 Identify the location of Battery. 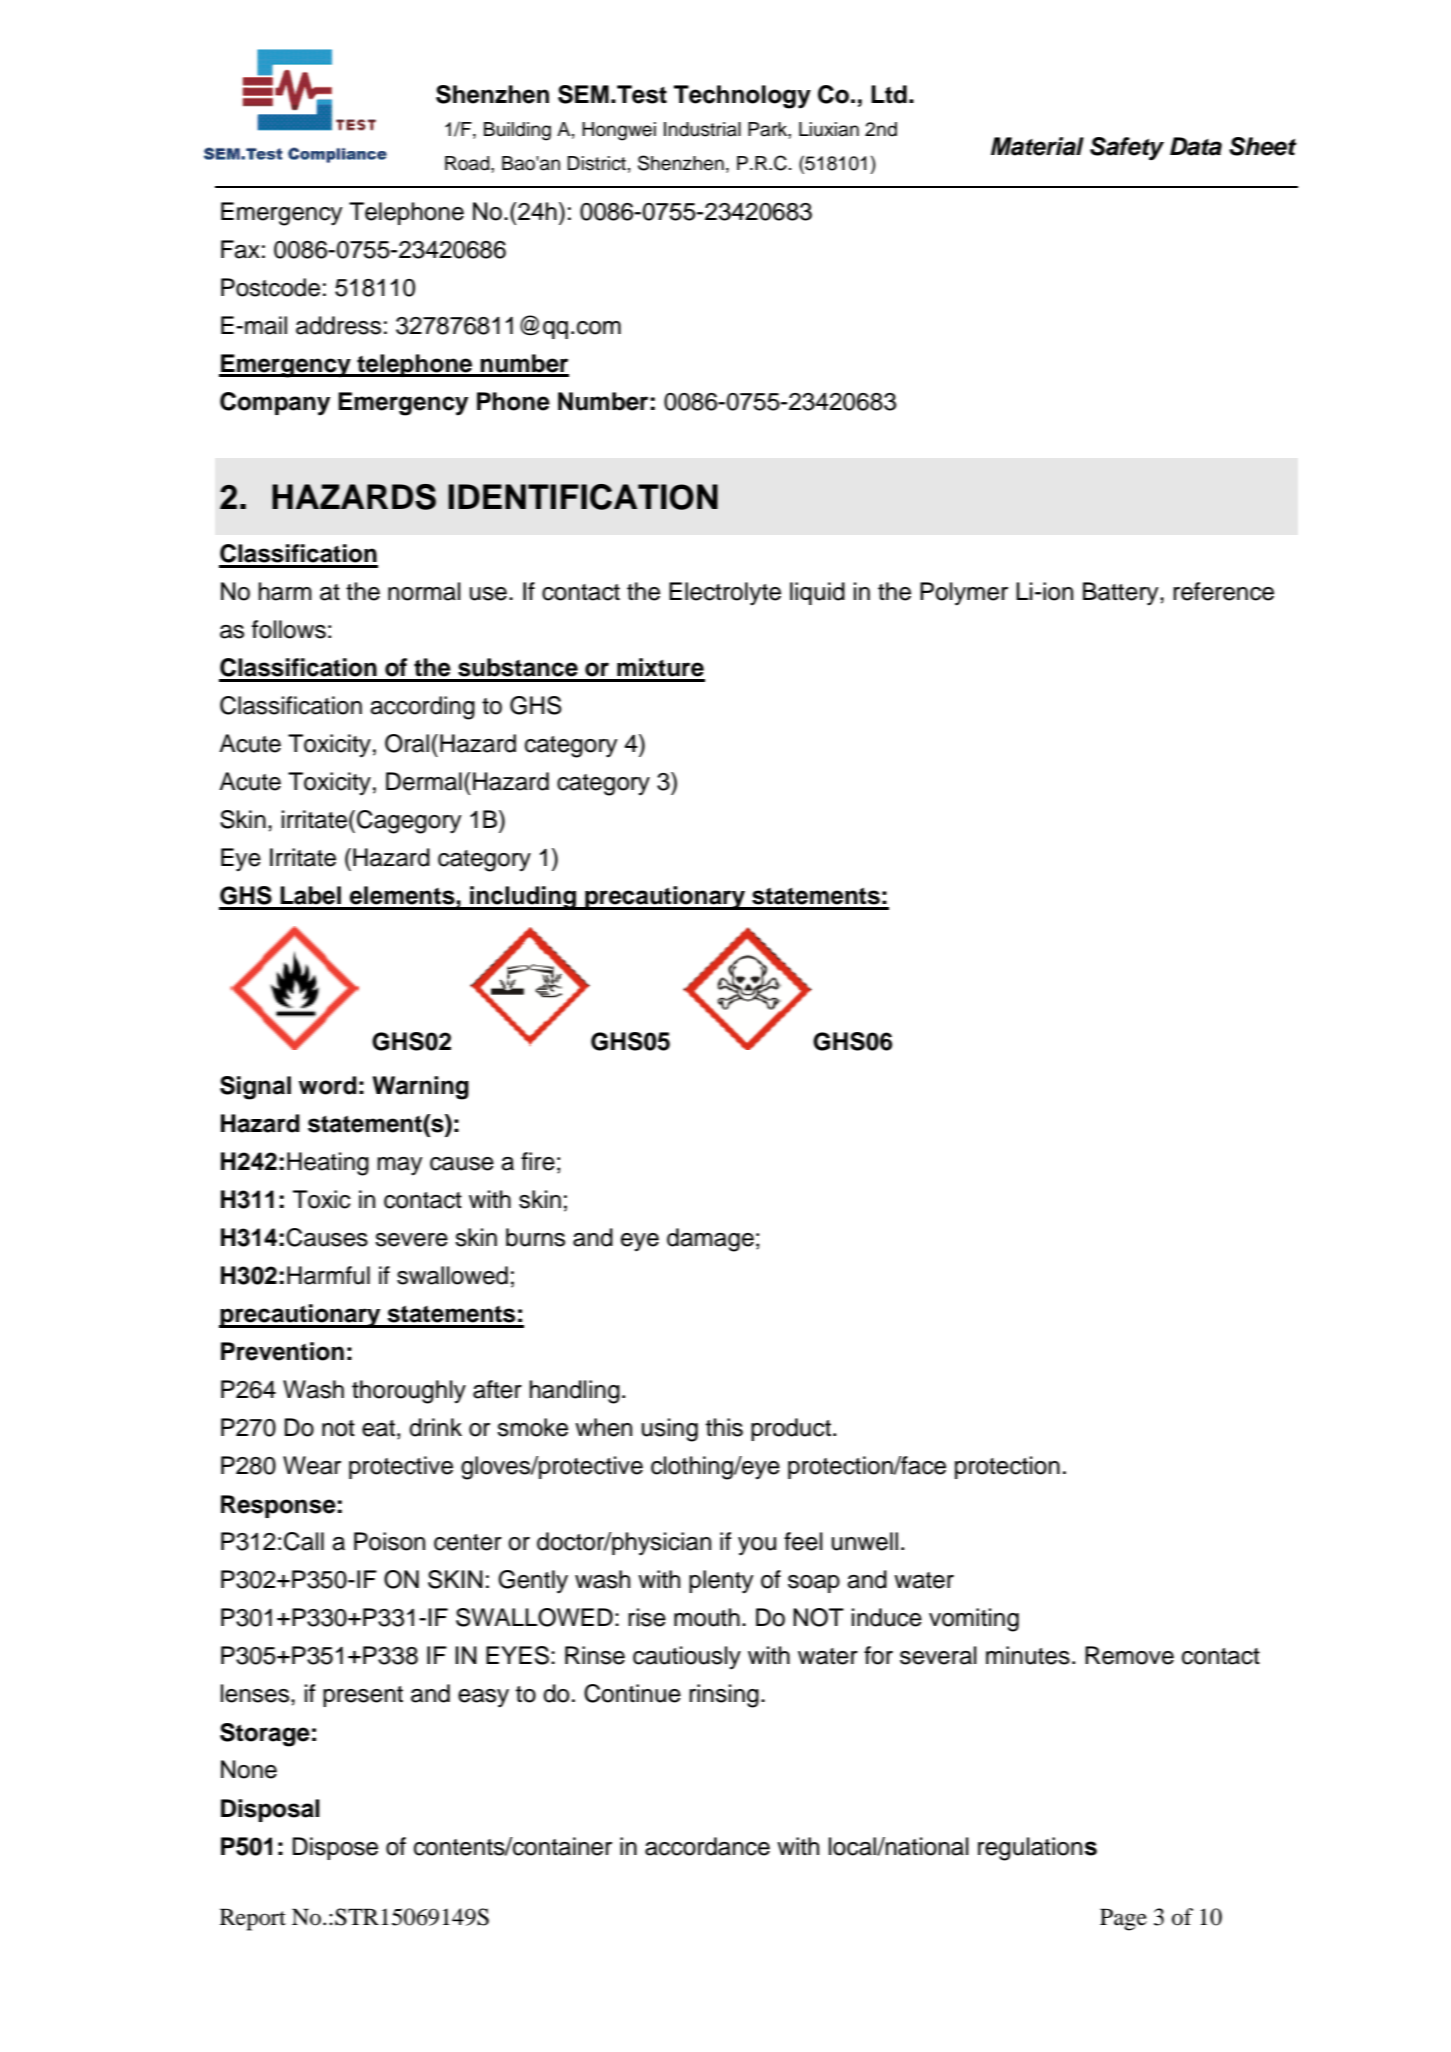
(1122, 594).
